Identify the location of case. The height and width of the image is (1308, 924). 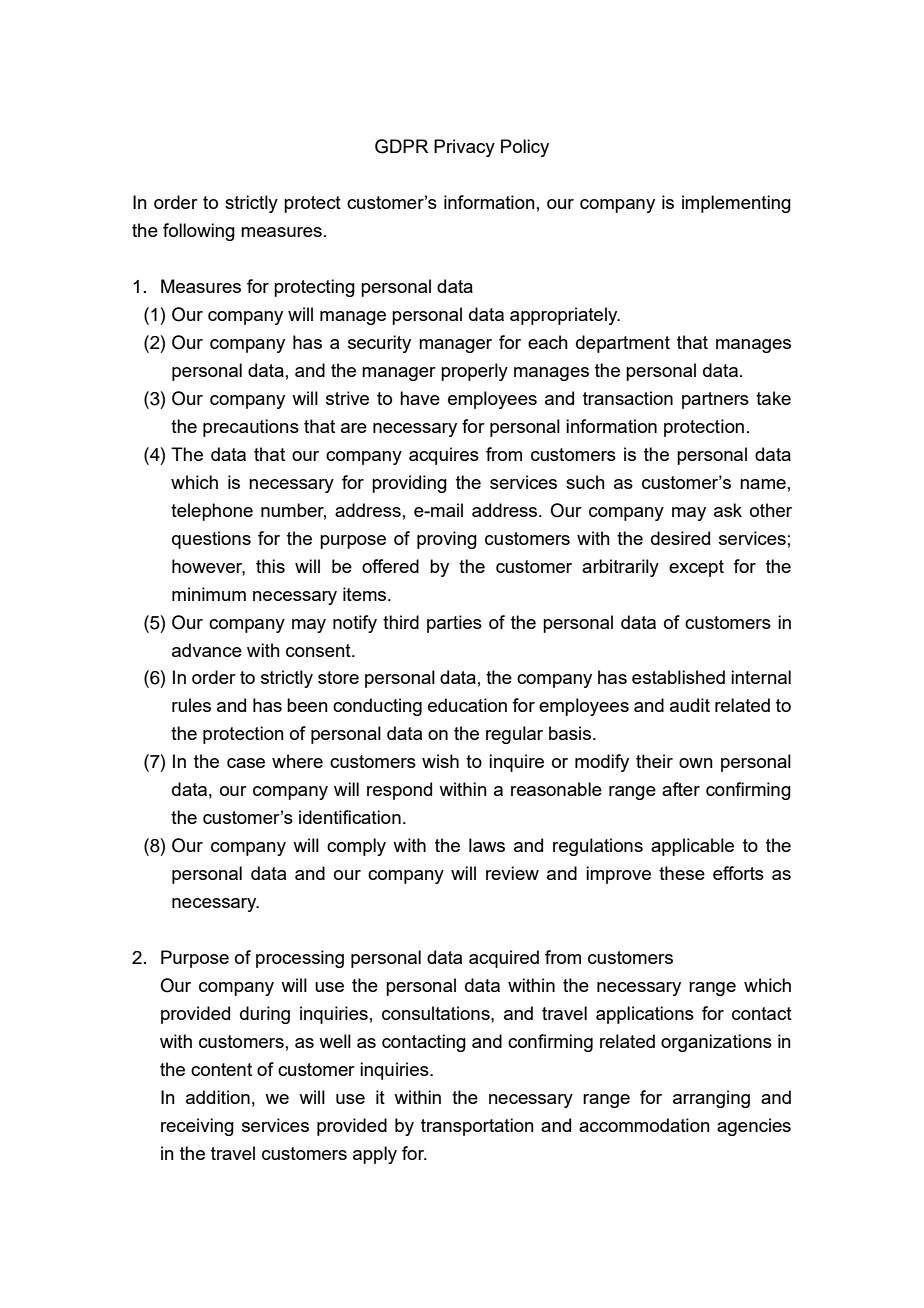
(246, 763).
